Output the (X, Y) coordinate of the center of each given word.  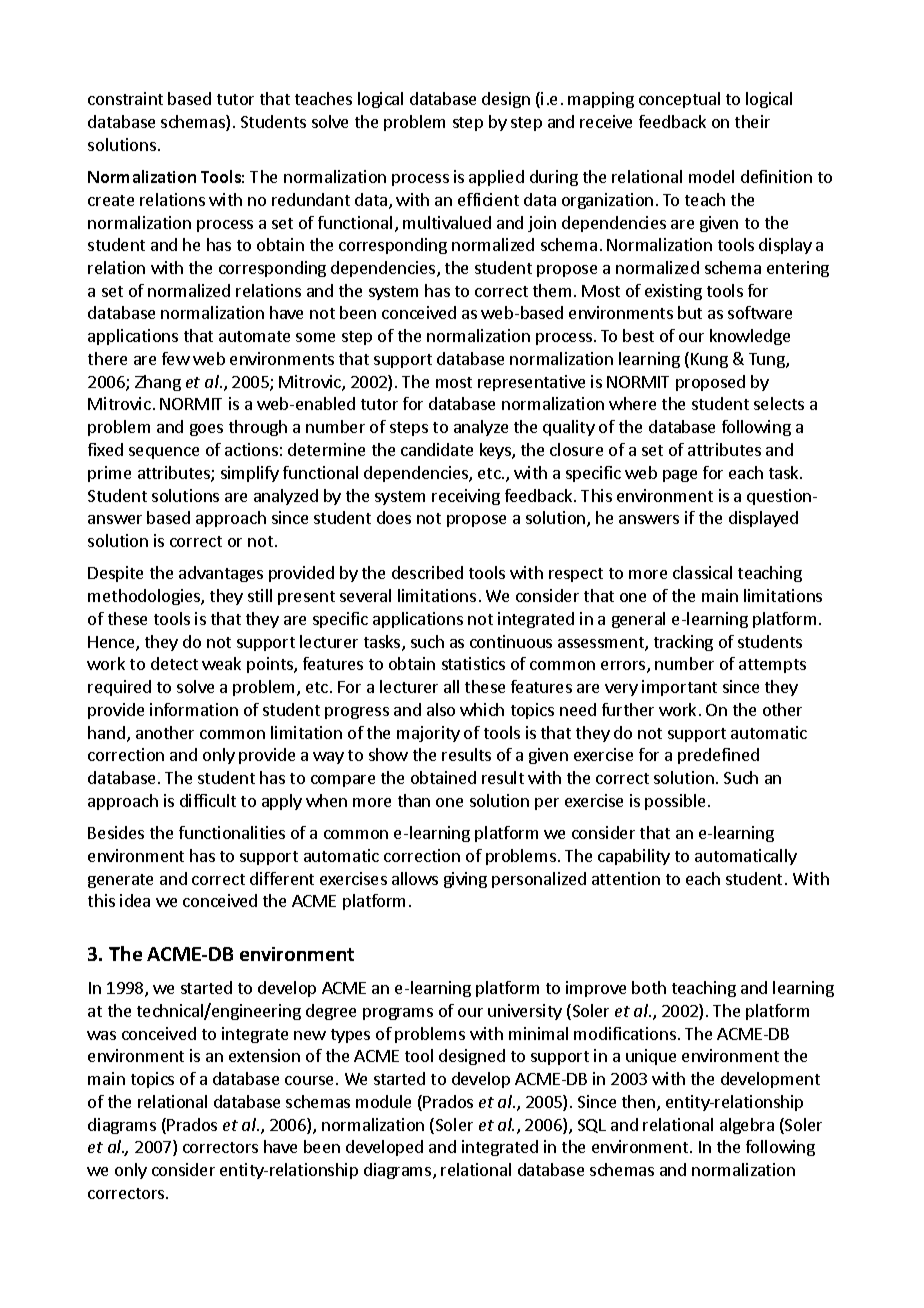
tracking (683, 643)
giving (465, 880)
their (752, 121)
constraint (125, 98)
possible (677, 802)
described (427, 572)
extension (264, 1055)
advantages (221, 574)
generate (120, 881)
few (176, 358)
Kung (709, 360)
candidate (437, 449)
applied (496, 178)
